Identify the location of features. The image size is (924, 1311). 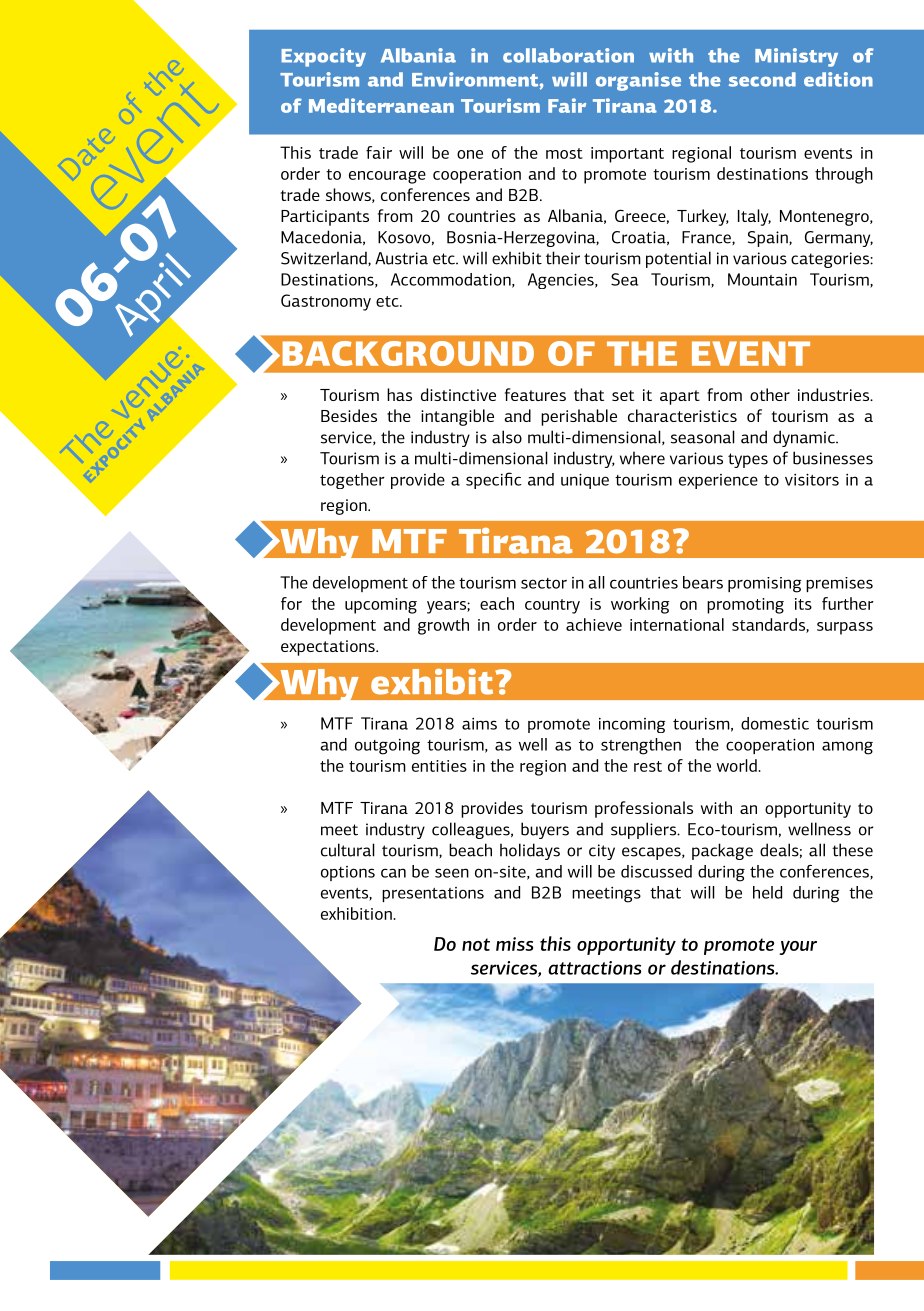
(535, 394).
